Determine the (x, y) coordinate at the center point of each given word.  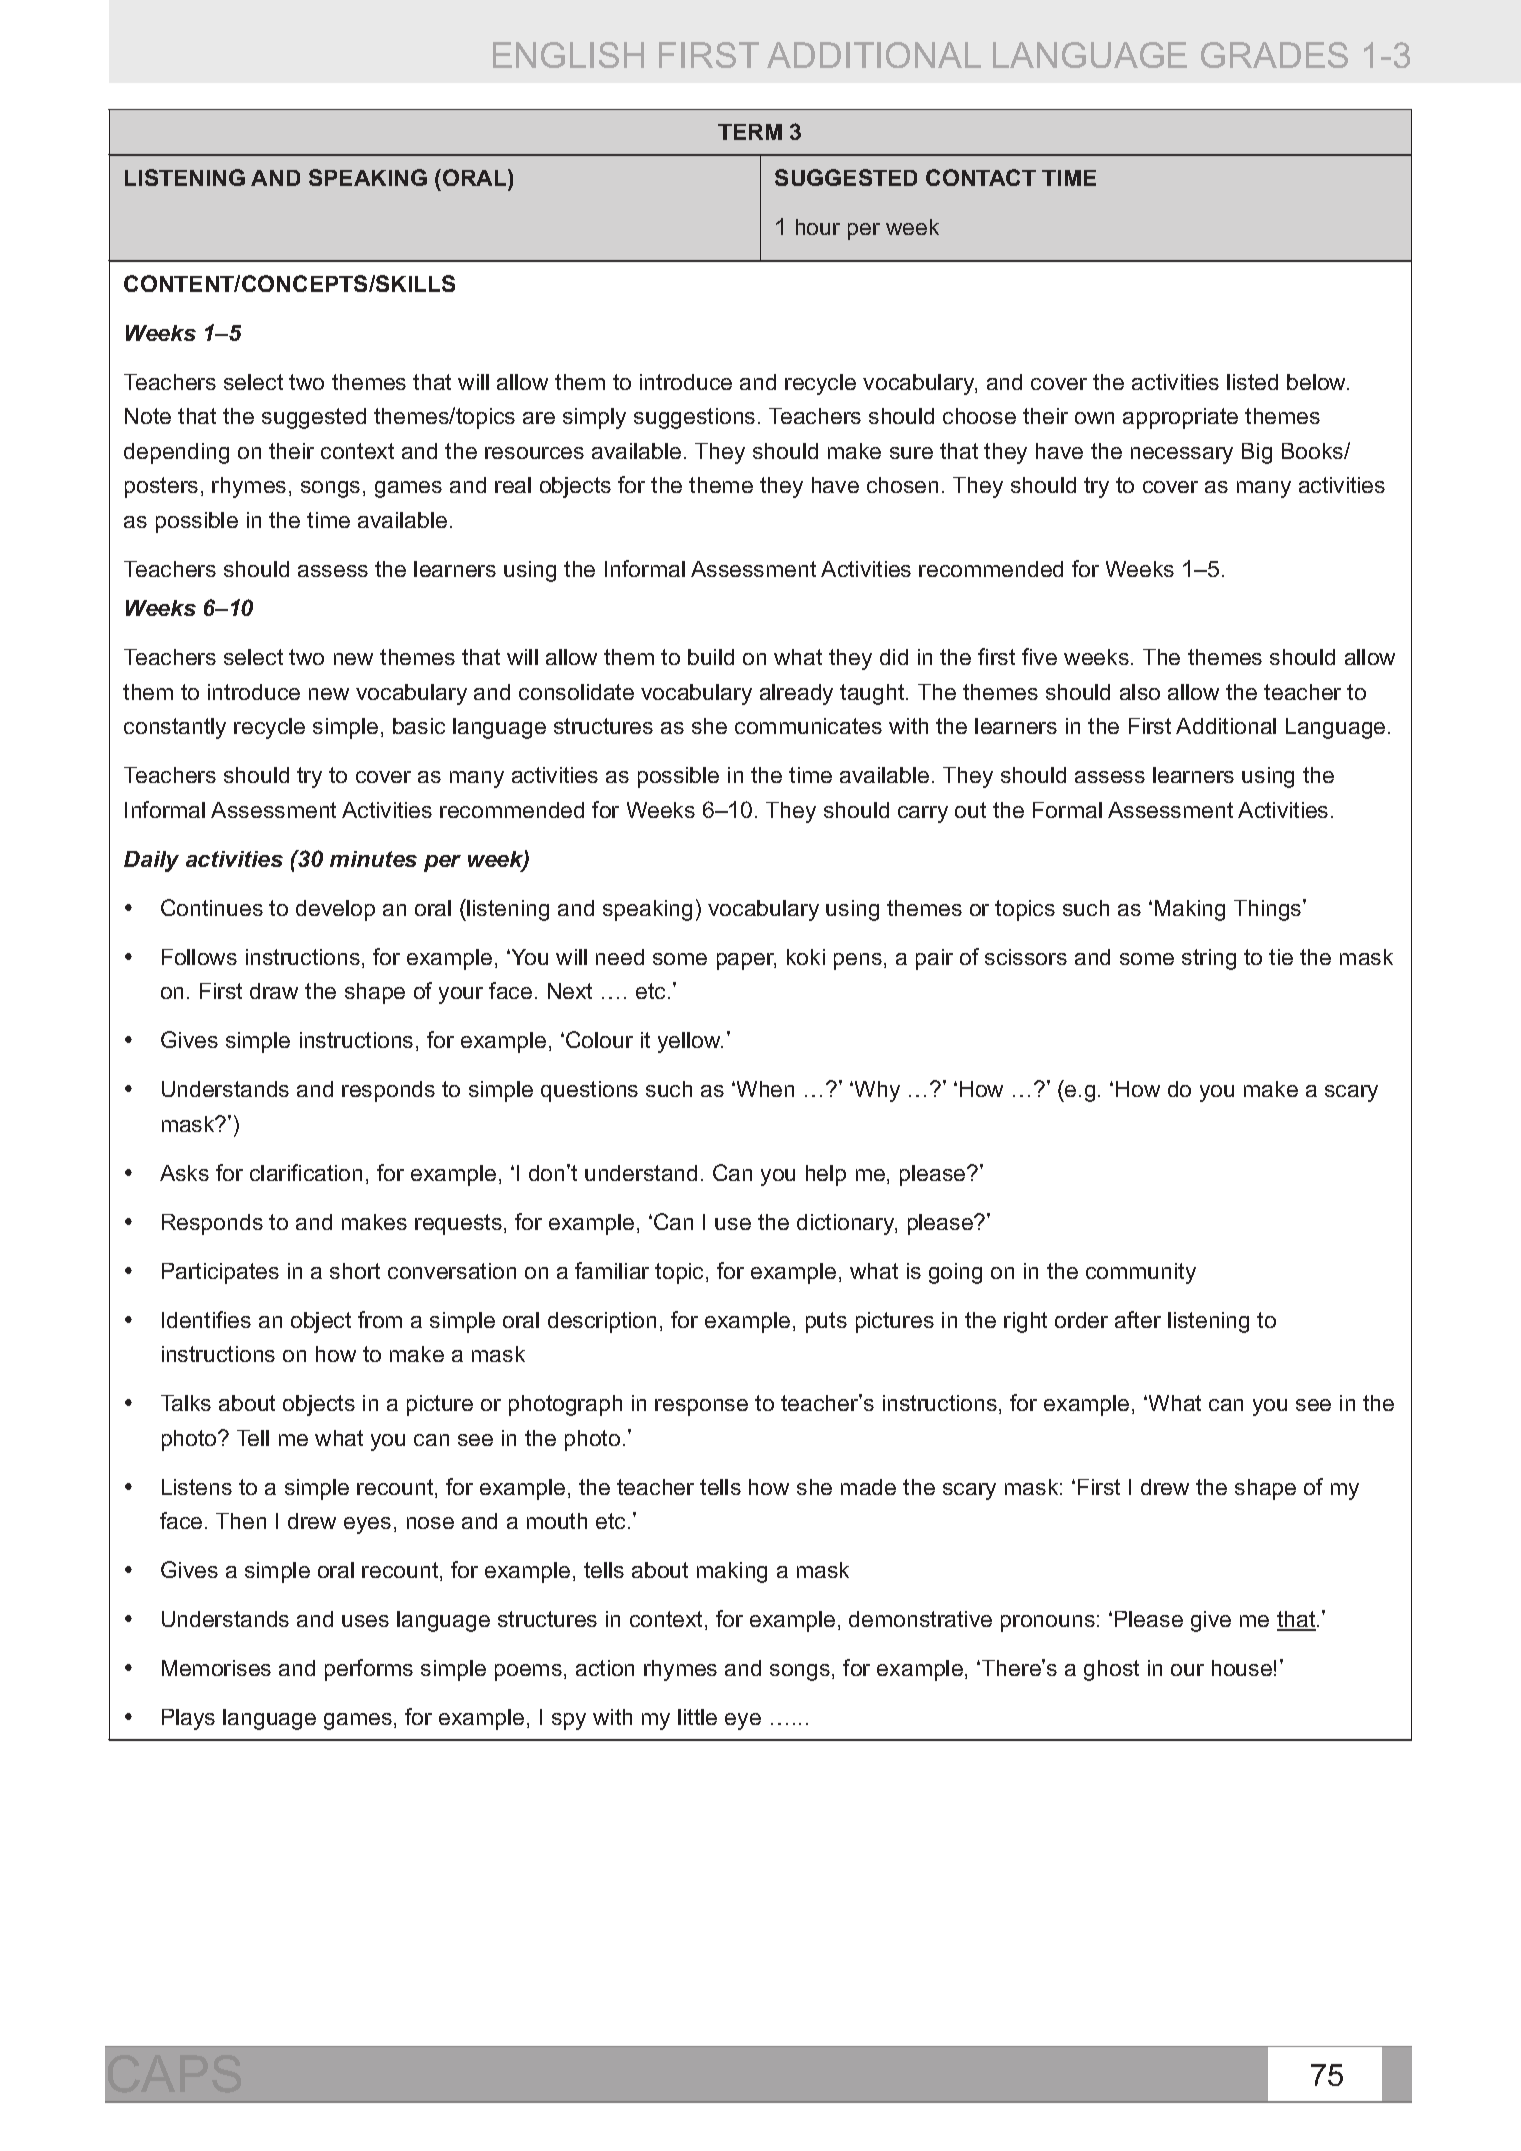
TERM (750, 132)
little (697, 1717)
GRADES (1274, 55)
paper (746, 961)
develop (335, 910)
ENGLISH (568, 55)
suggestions (694, 418)
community (1141, 1273)
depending (176, 453)
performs (369, 1670)
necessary (1182, 455)
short (355, 1271)
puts (826, 1322)
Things (1269, 910)
